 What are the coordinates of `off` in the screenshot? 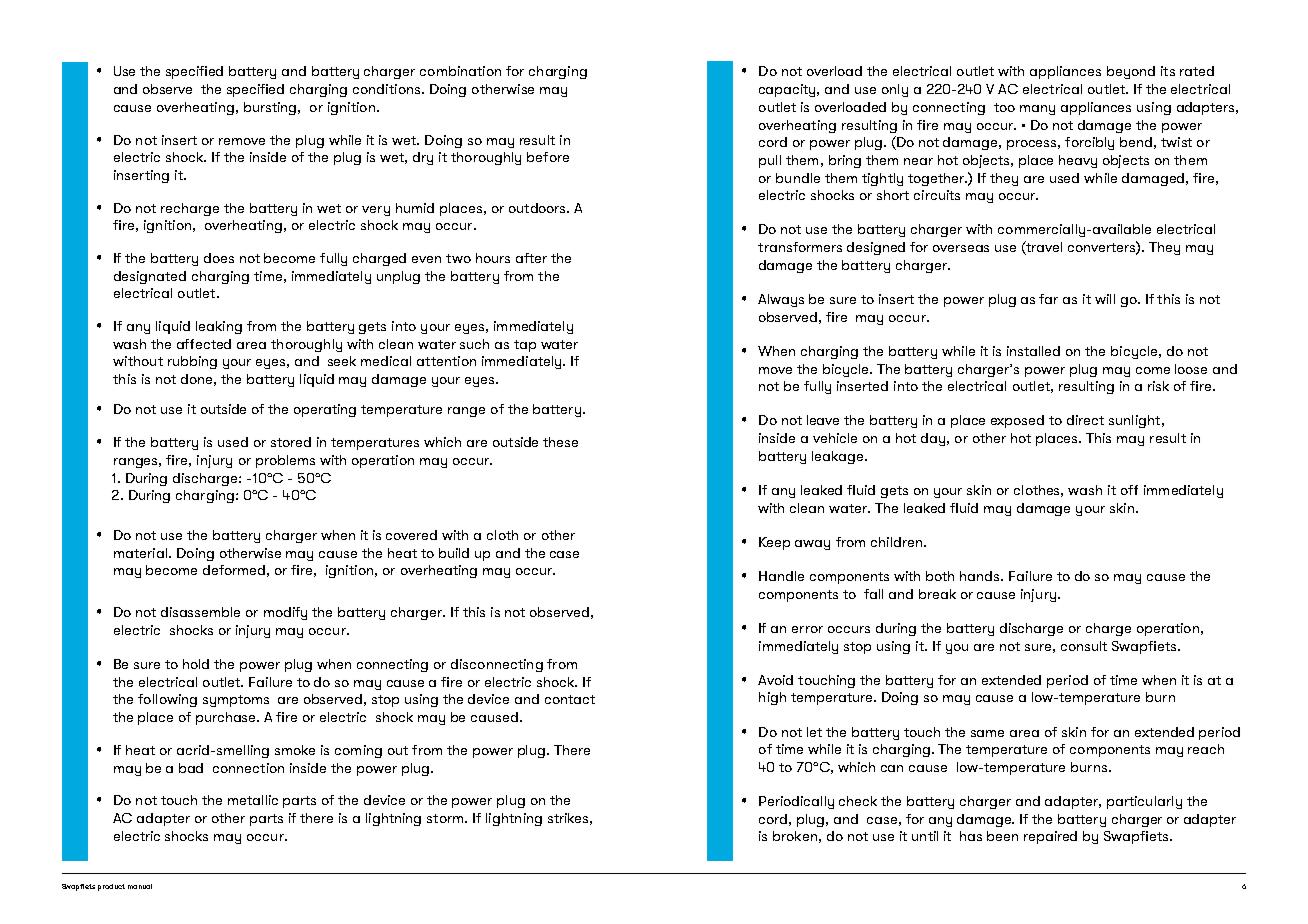 It's located at (1129, 490).
